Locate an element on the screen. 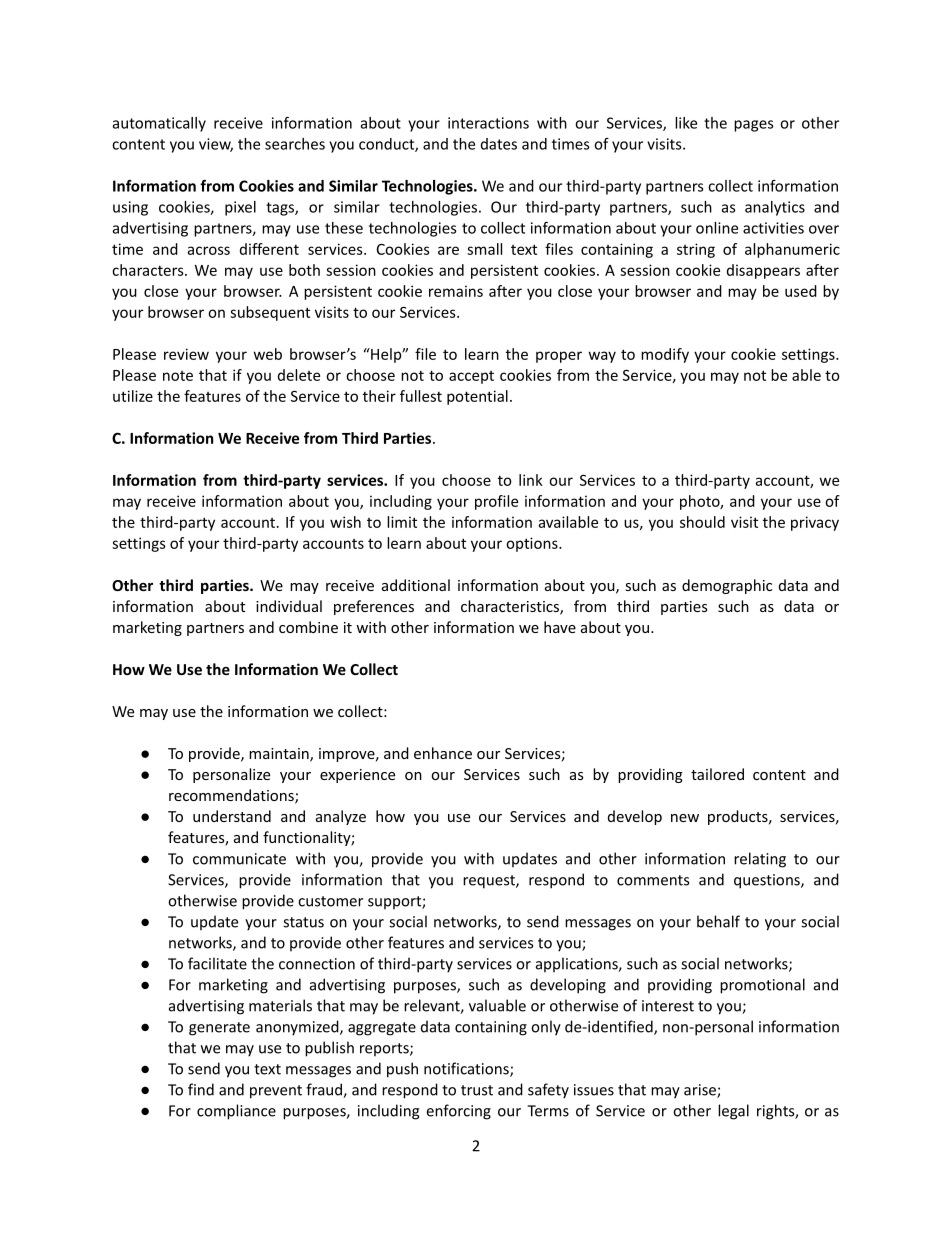 The image size is (952, 1233). interactions is located at coordinates (488, 123).
